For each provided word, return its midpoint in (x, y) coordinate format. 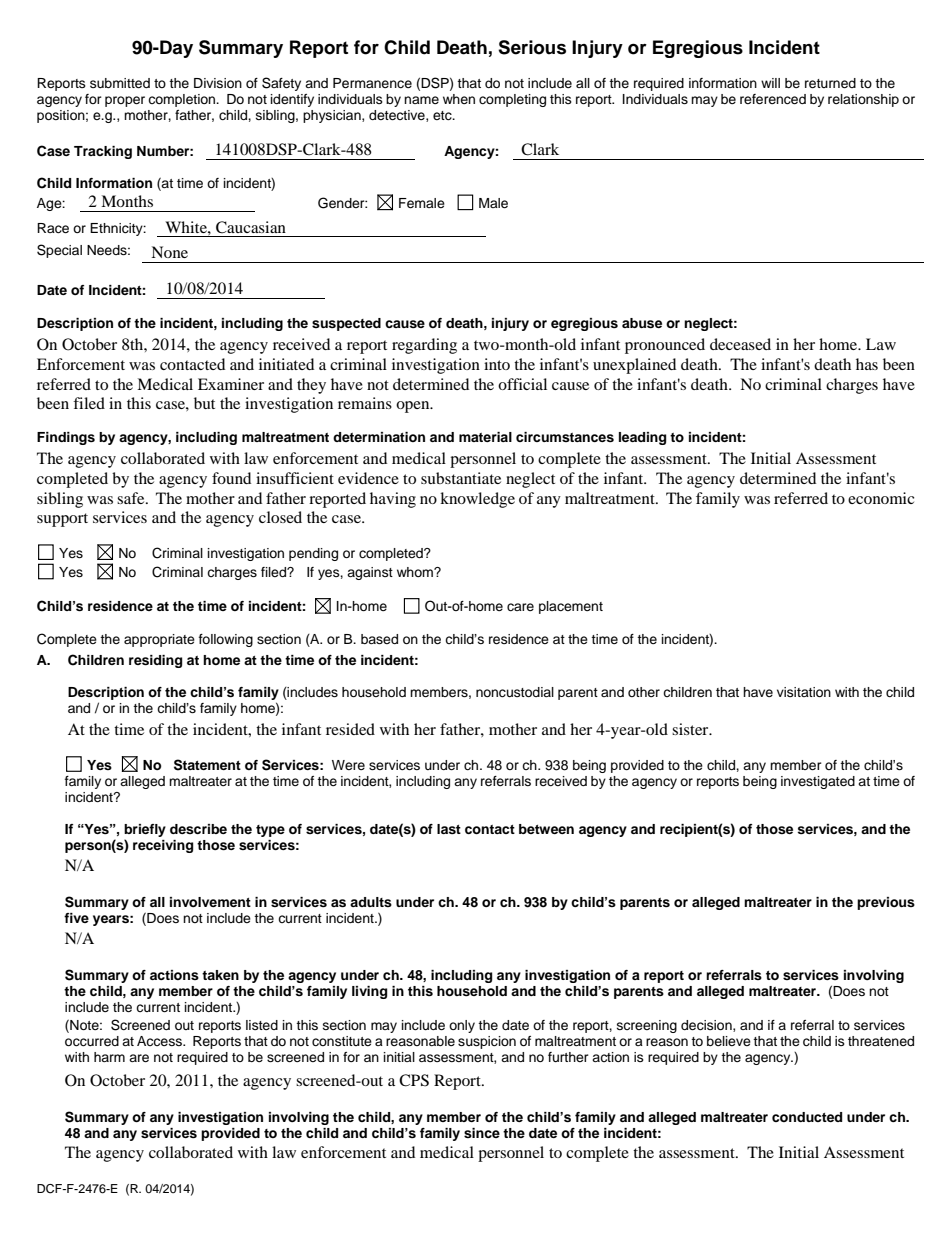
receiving (163, 846)
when (459, 99)
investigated (818, 782)
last (449, 829)
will (770, 83)
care (520, 607)
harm (109, 1057)
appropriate (159, 640)
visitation (804, 692)
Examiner (231, 384)
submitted (120, 83)
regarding (424, 346)
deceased (740, 344)
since (482, 1133)
